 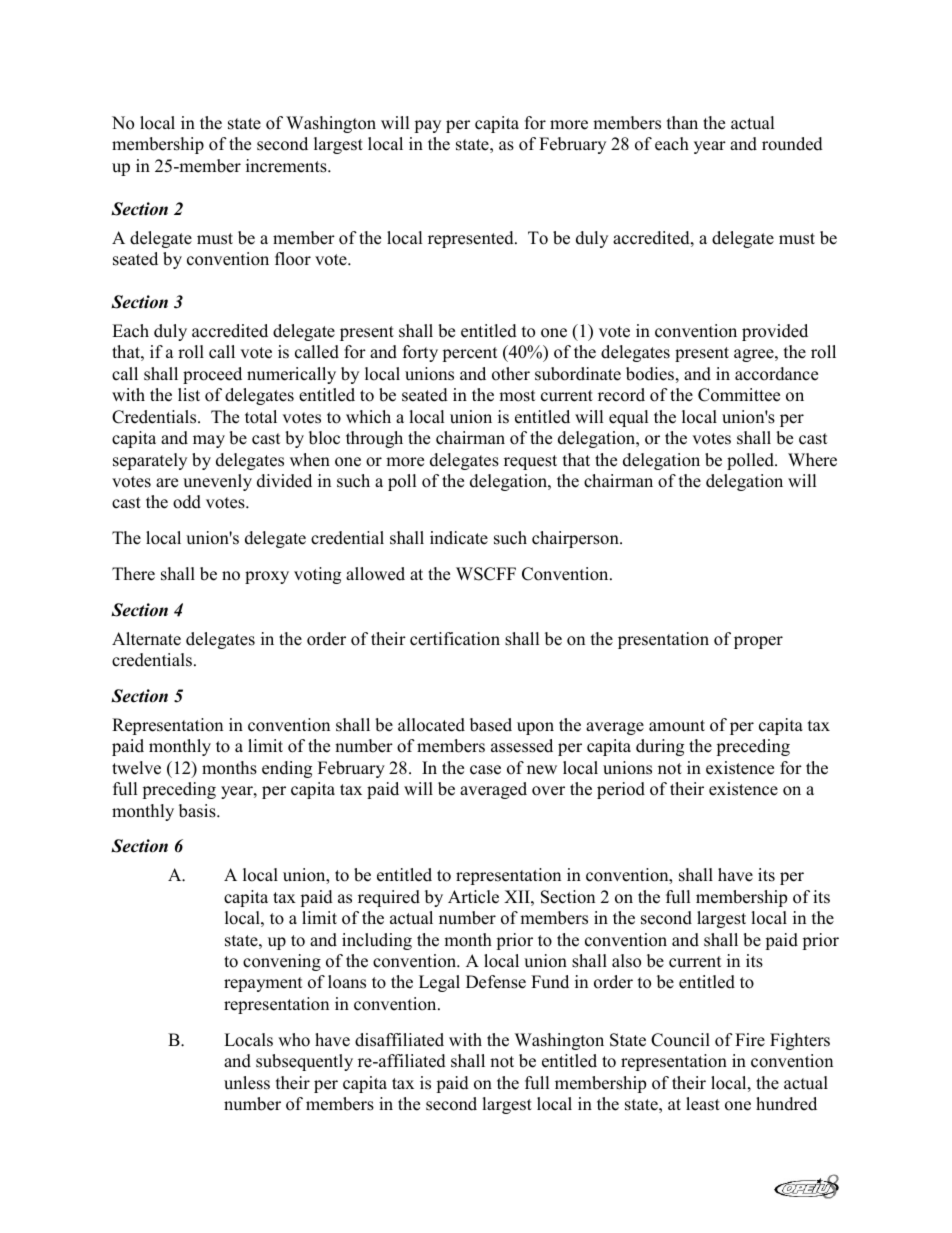 What do you see at coordinates (212, 375) in the screenshot?
I see `proceed` at bounding box center [212, 375].
